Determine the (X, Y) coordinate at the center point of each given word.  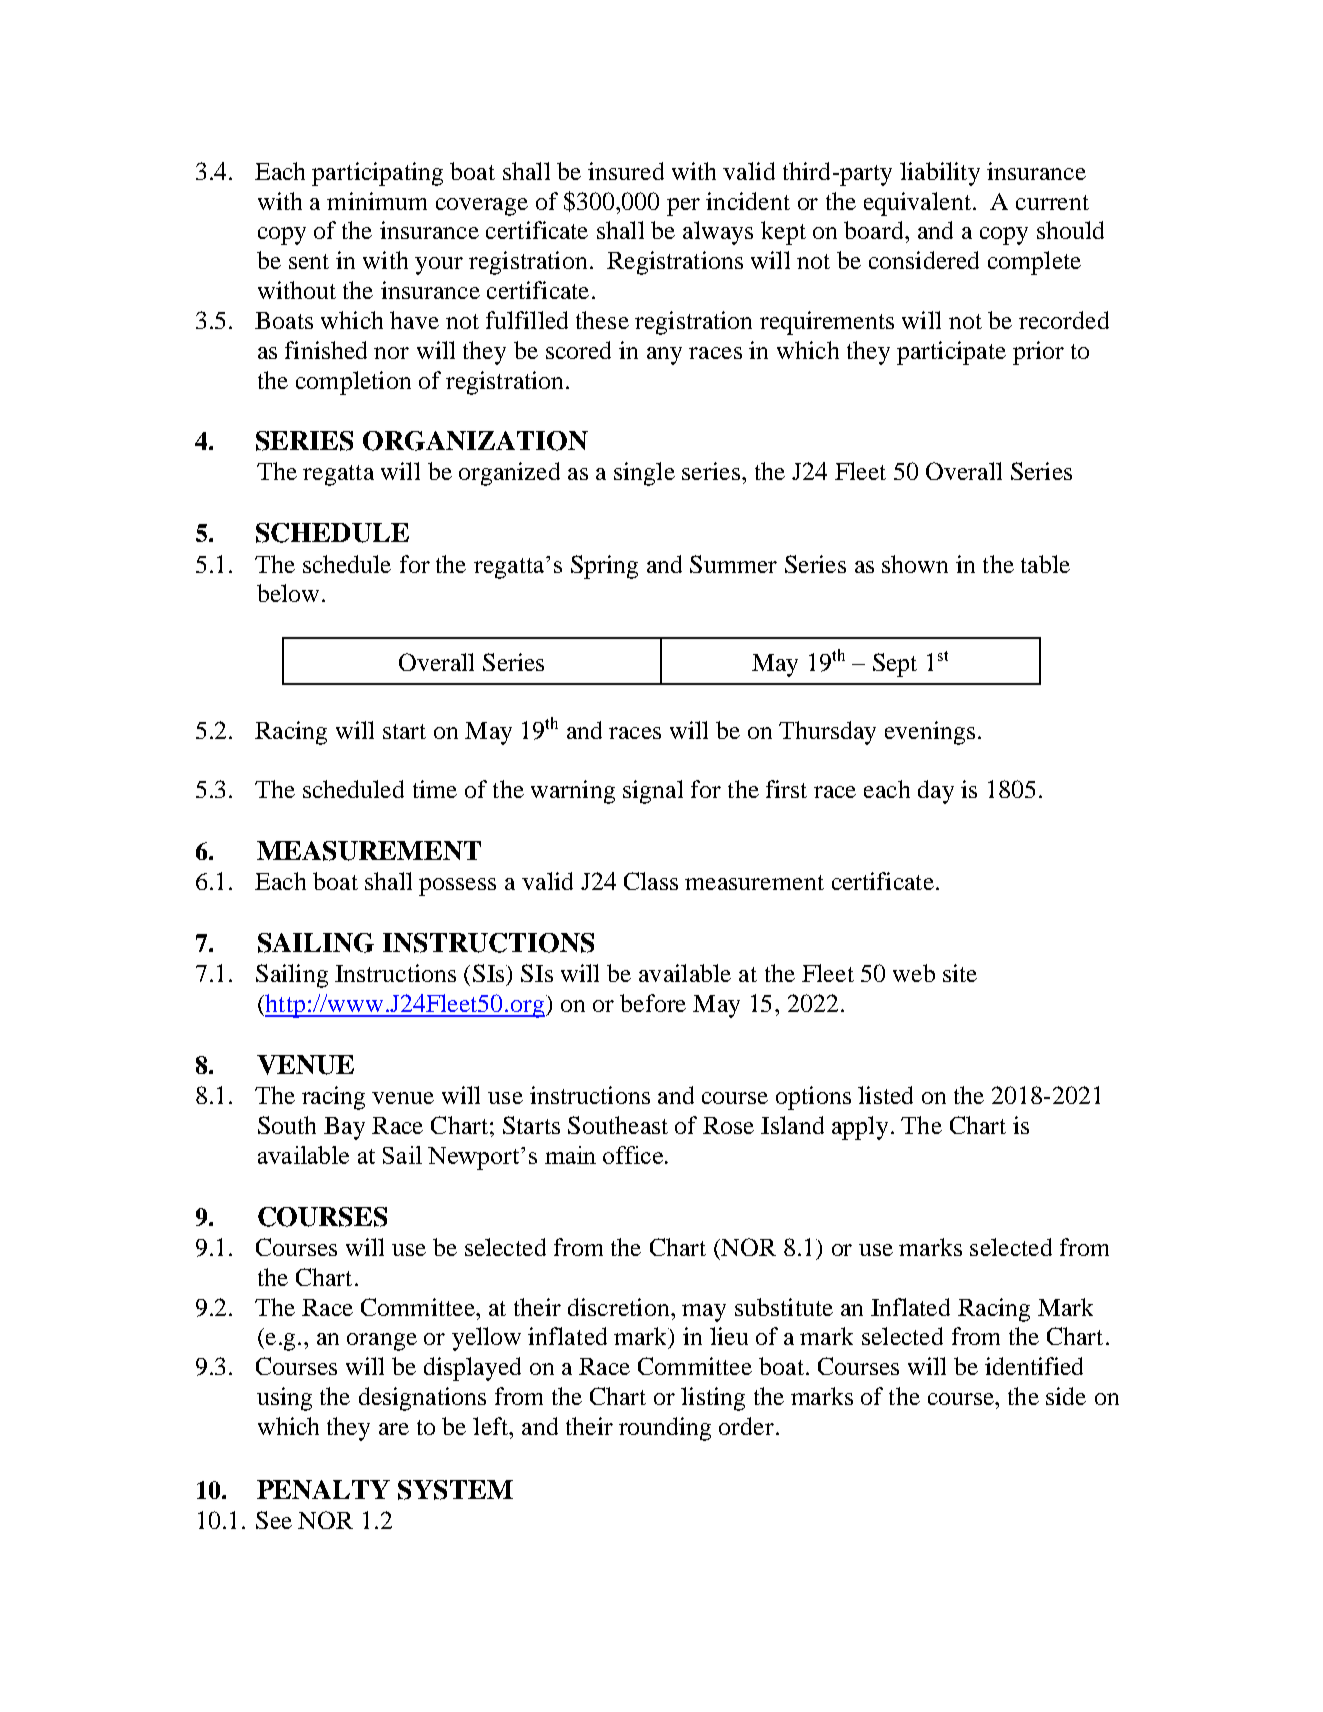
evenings (930, 733)
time (435, 789)
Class (651, 881)
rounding (665, 1429)
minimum (377, 201)
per (683, 207)
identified (1034, 1366)
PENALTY (323, 1489)
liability (940, 174)
